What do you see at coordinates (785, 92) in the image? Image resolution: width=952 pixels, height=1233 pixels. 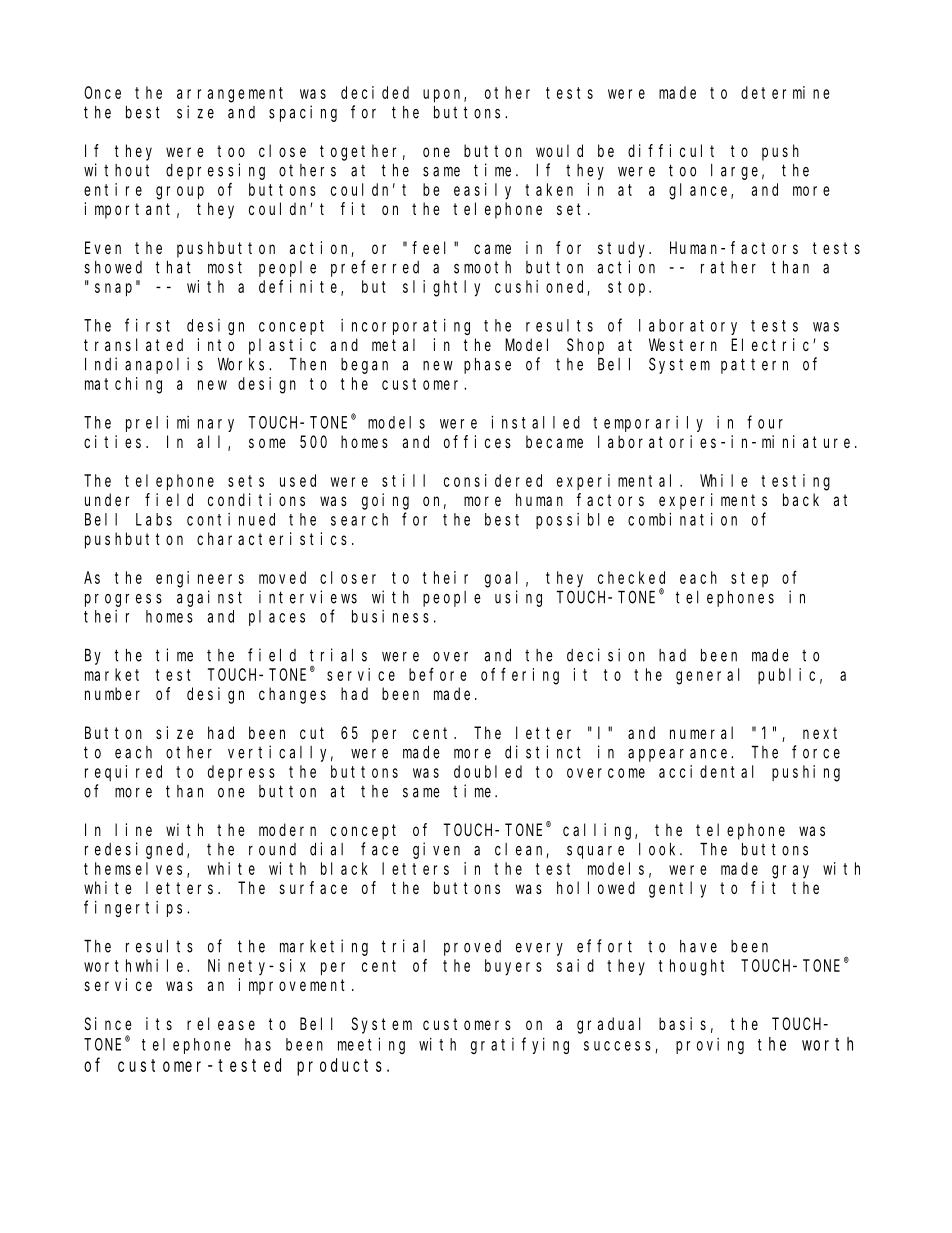 I see `determine` at bounding box center [785, 92].
